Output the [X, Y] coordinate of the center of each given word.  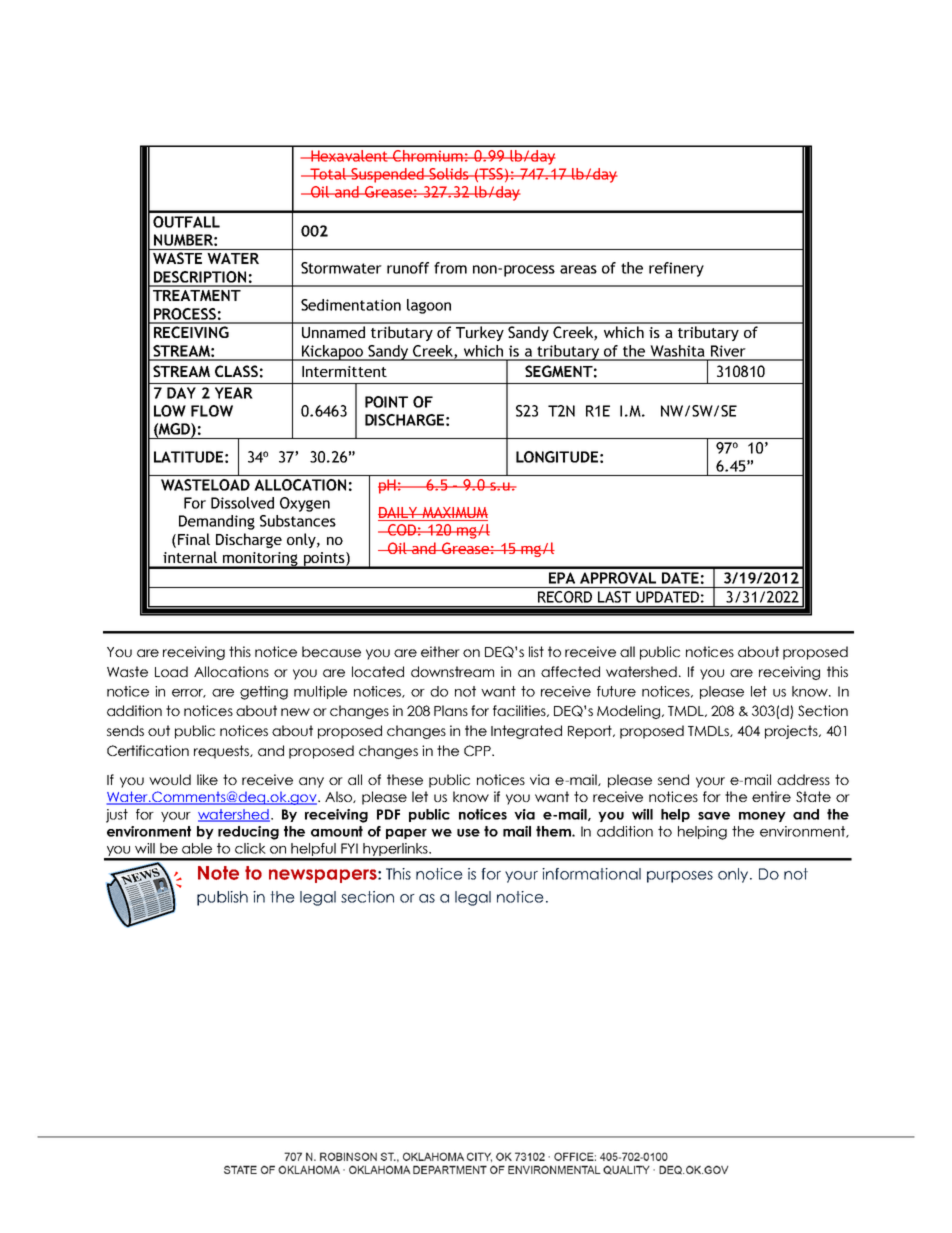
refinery [676, 269]
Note [218, 873]
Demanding [217, 522]
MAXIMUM [454, 512]
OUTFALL [186, 222]
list [536, 651]
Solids [449, 174]
